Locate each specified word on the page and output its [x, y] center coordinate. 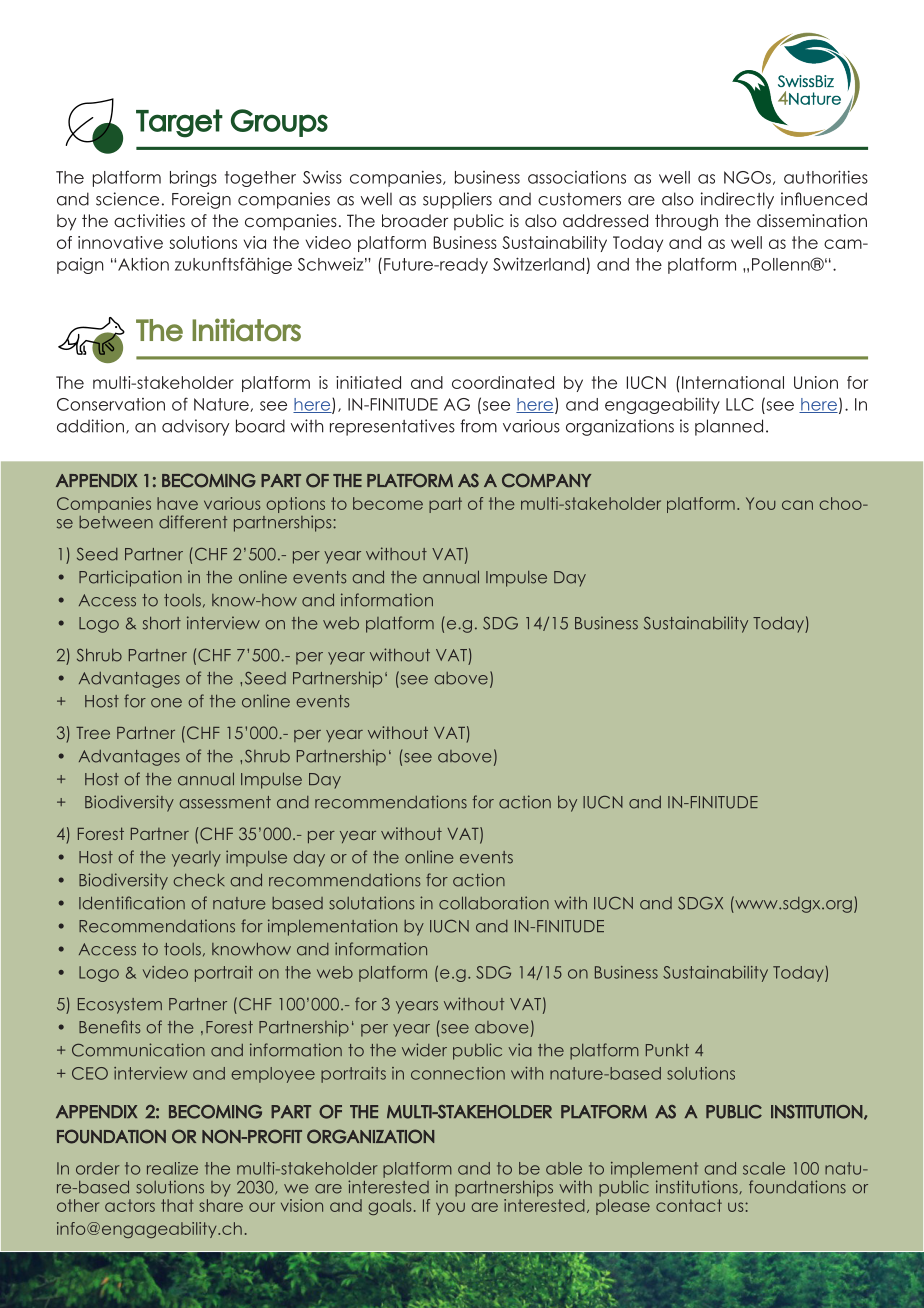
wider [424, 1050]
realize [172, 1168]
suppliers [457, 200]
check [199, 880]
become [388, 503]
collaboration [494, 903]
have [177, 503]
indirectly [737, 200]
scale [764, 1168]
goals [389, 1207]
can [797, 505]
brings [193, 179]
